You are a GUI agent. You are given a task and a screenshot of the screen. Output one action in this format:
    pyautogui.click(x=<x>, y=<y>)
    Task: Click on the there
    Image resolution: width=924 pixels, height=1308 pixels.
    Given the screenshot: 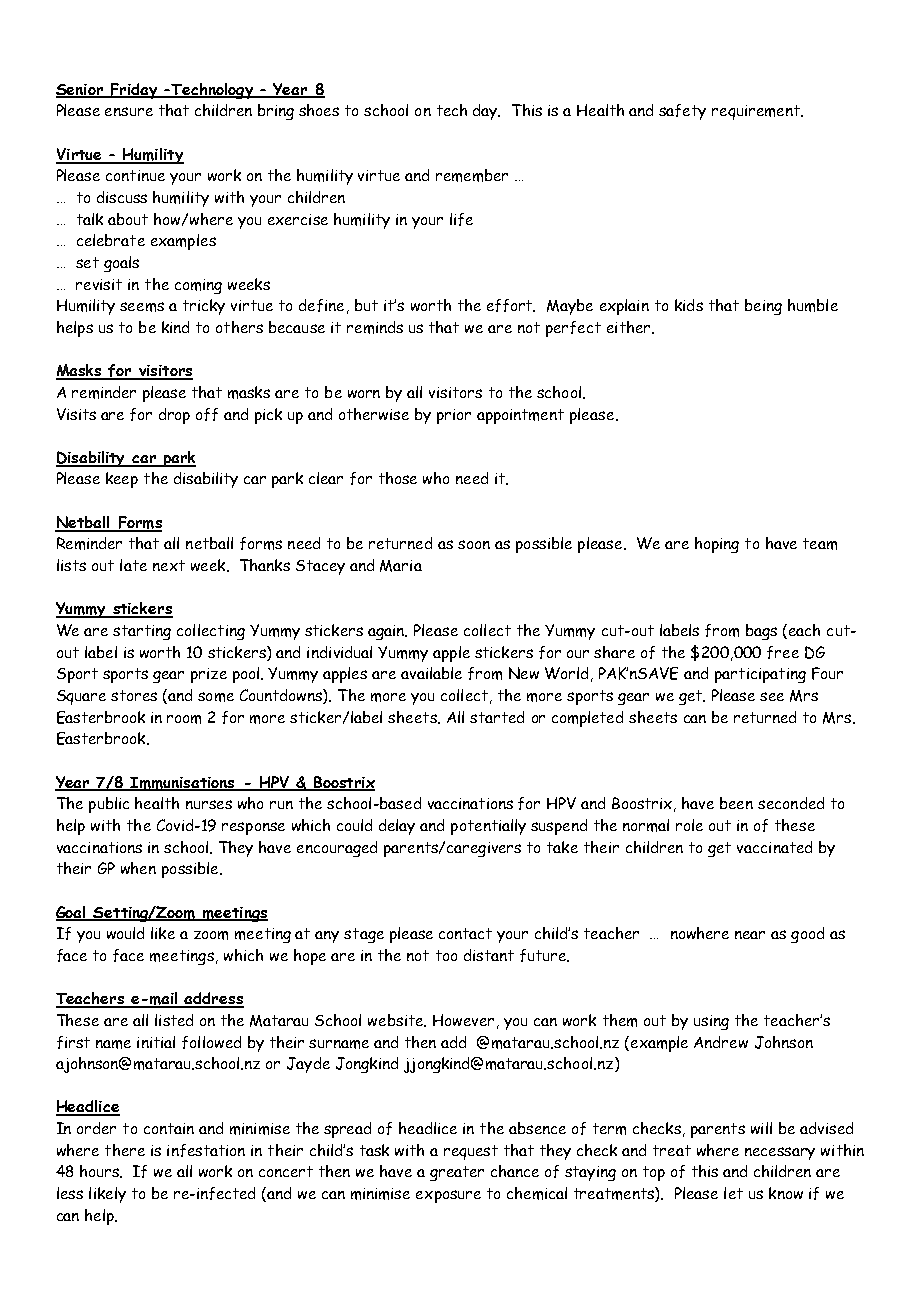 What is the action you would take?
    pyautogui.click(x=125, y=1150)
